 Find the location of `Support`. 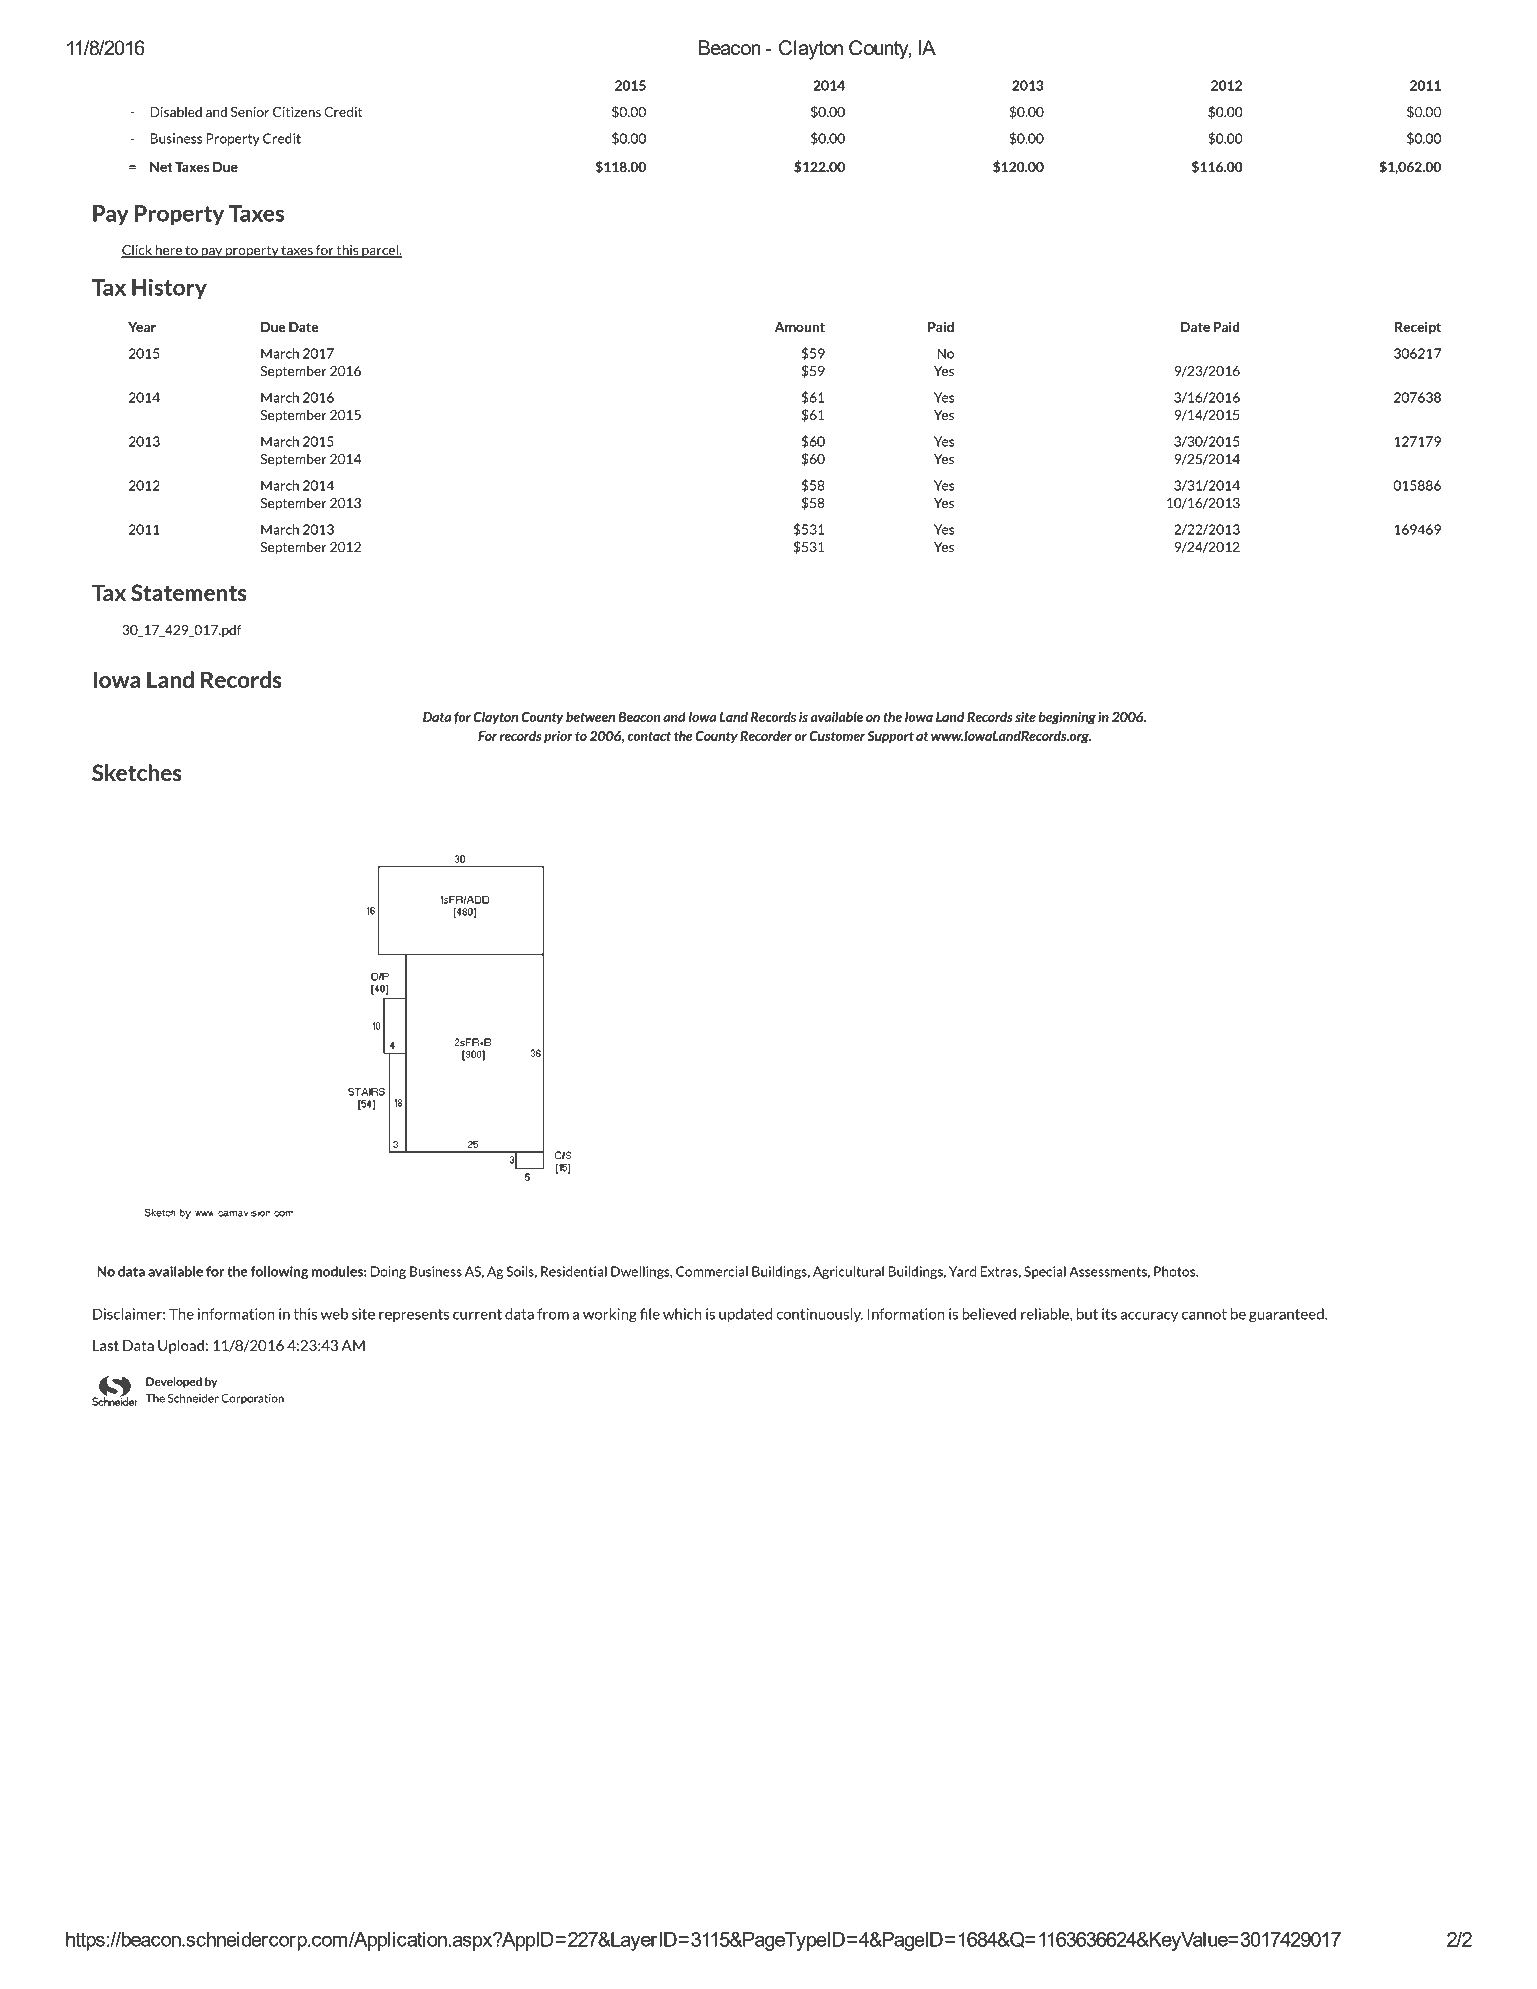

Support is located at coordinates (890, 737).
